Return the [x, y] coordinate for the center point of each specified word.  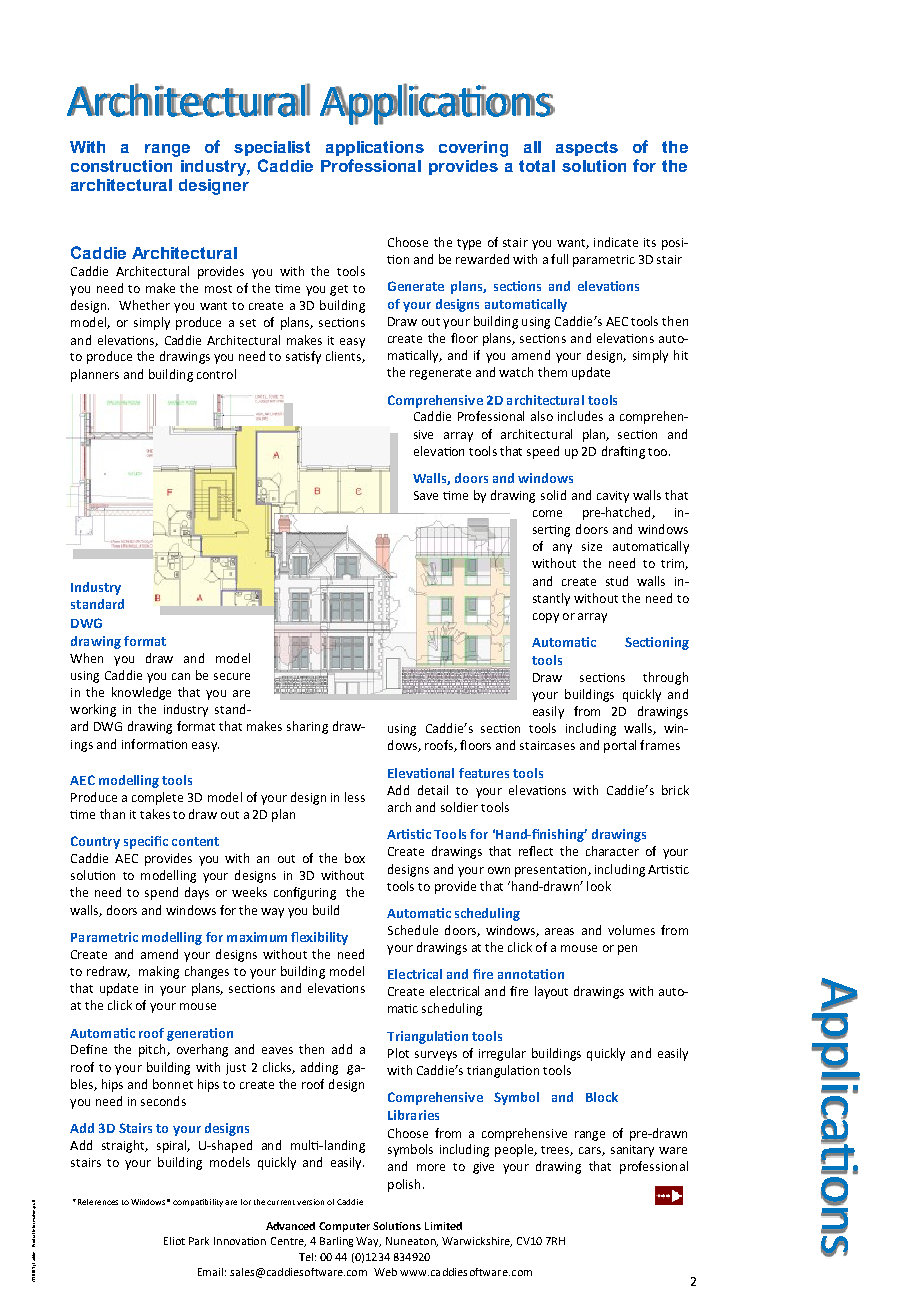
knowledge [141, 693]
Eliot [174, 1241]
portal [620, 746]
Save [426, 495]
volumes [631, 930]
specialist [272, 148]
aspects [587, 148]
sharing [307, 727]
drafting [623, 452]
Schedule [413, 930]
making [159, 972]
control [216, 374]
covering [473, 149]
